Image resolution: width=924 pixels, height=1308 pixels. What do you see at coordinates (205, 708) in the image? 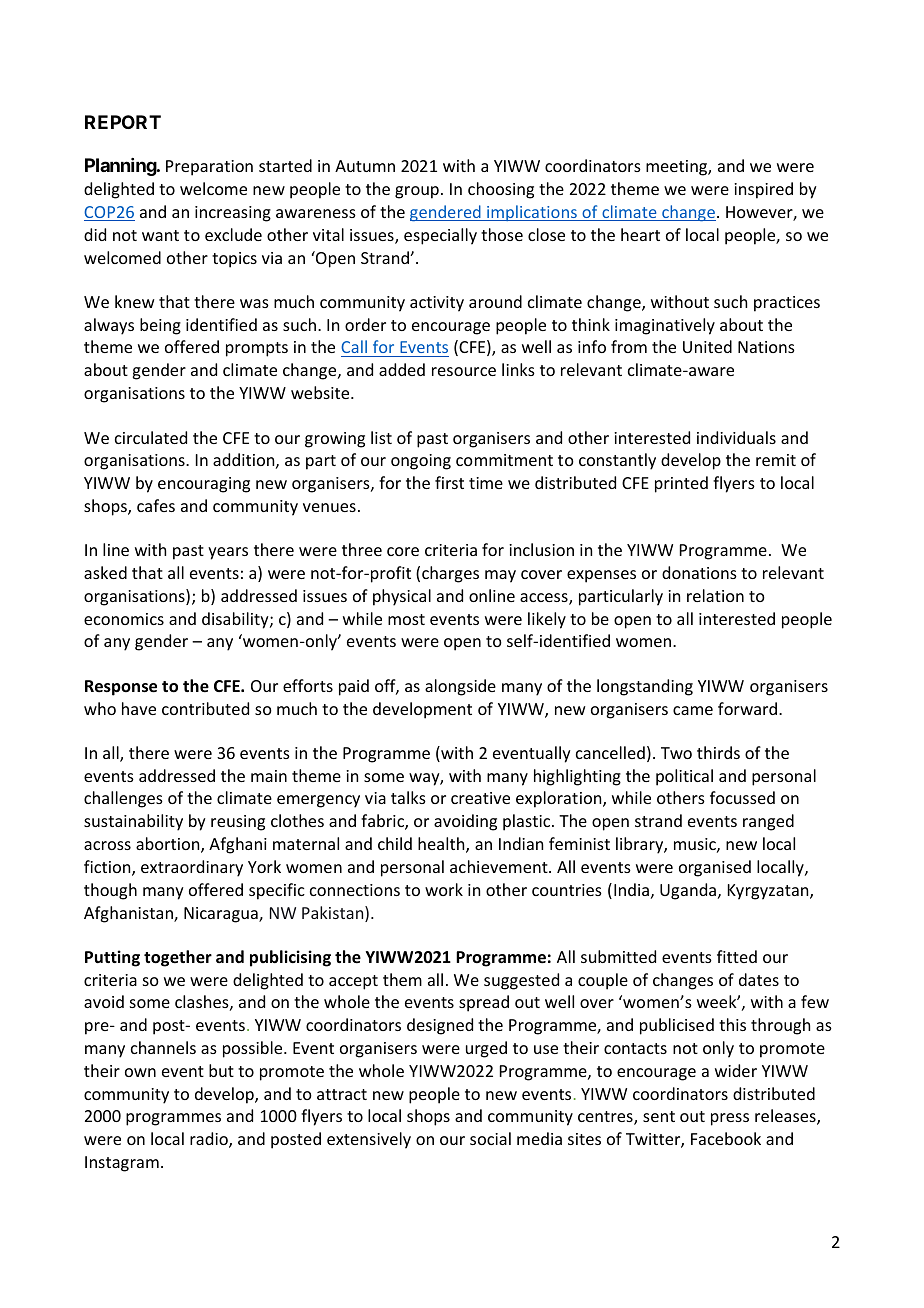
I see `contributed` at bounding box center [205, 708].
